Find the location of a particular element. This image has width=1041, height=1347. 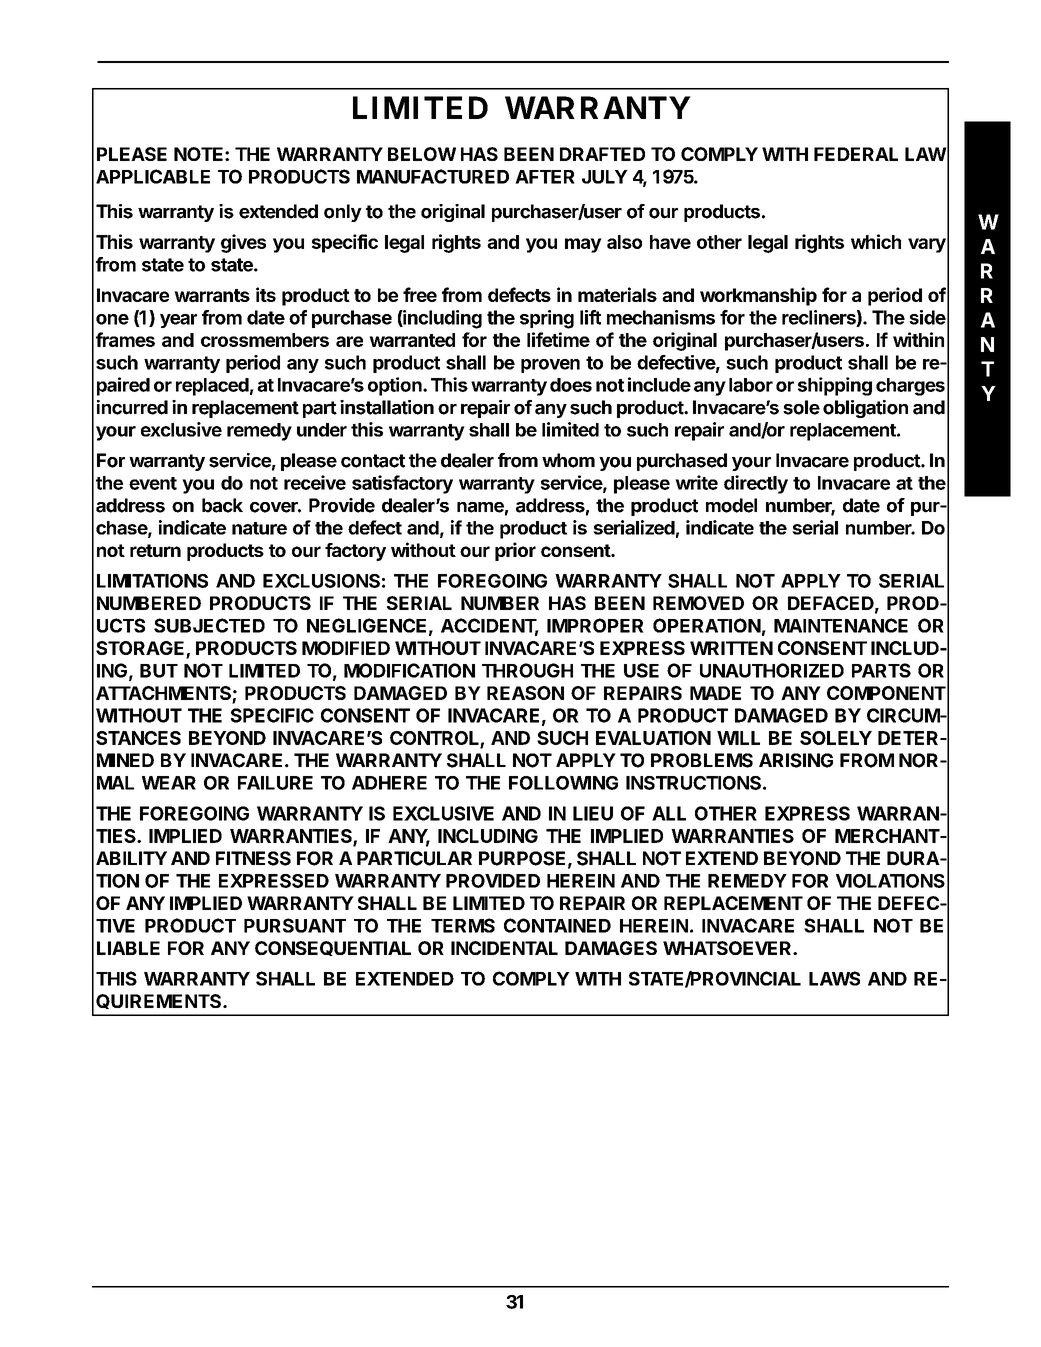

INCIDENTAL is located at coordinates (504, 948).
